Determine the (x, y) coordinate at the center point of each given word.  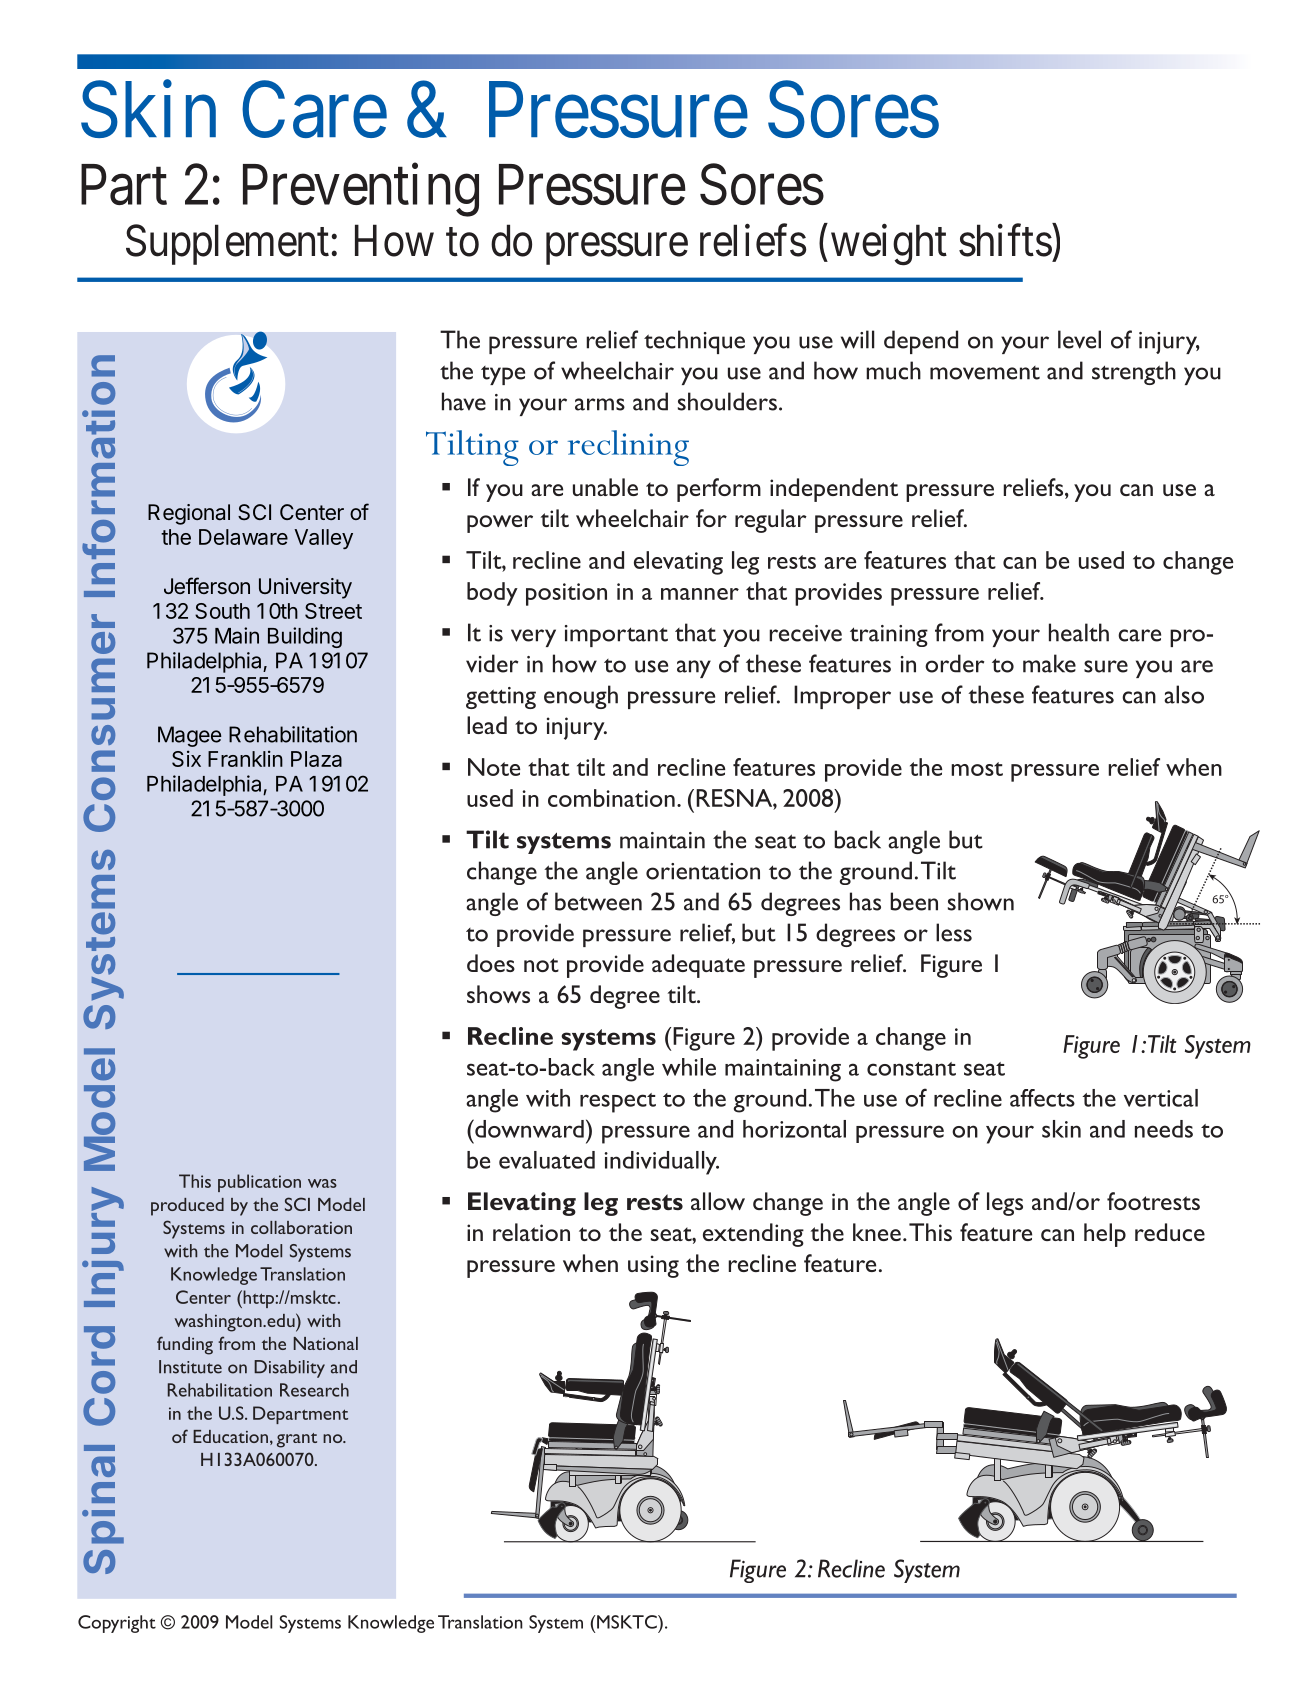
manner (700, 594)
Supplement (227, 244)
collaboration (301, 1227)
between (598, 901)
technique (694, 342)
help (1105, 1235)
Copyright (117, 1624)
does (491, 963)
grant (297, 1440)
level (1079, 339)
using (653, 1266)
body (492, 594)
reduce (1170, 1232)
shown (981, 901)
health (1079, 632)
